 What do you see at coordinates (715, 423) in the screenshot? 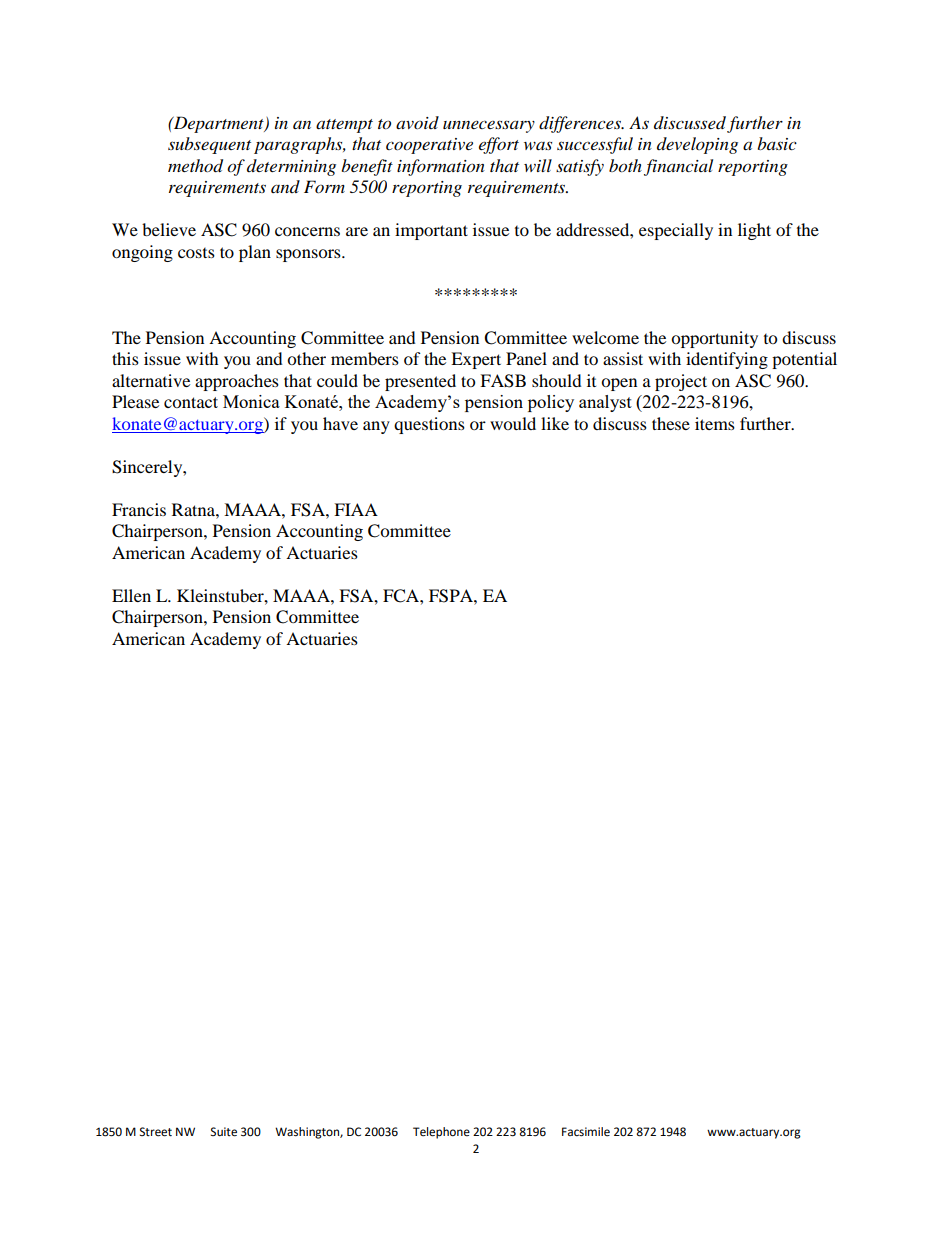
I see `items` at bounding box center [715, 423].
